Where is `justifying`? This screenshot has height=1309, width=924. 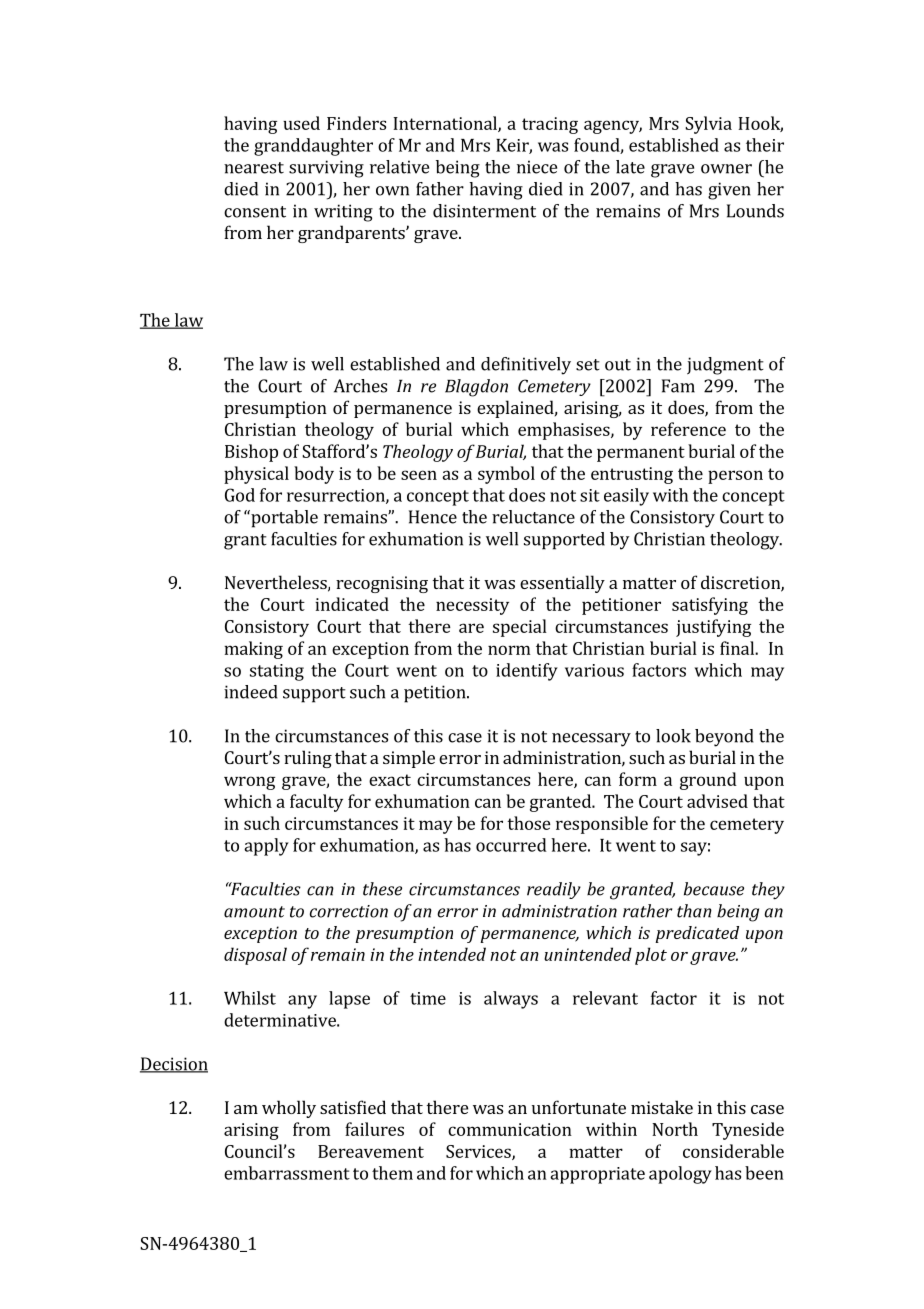 justifying is located at coordinates (713, 628).
